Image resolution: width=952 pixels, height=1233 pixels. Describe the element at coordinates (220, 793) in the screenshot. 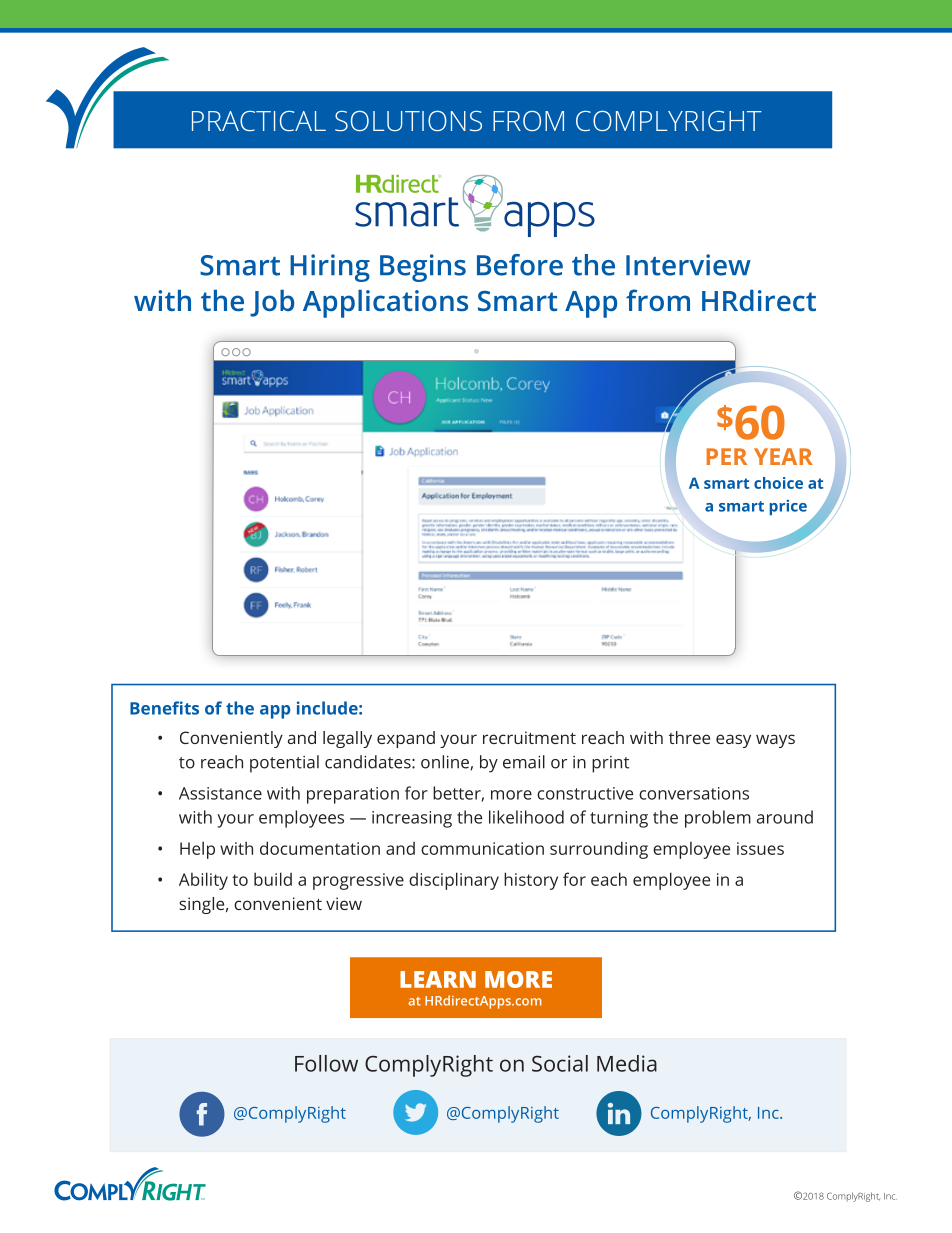

I see `Assistance` at that location.
